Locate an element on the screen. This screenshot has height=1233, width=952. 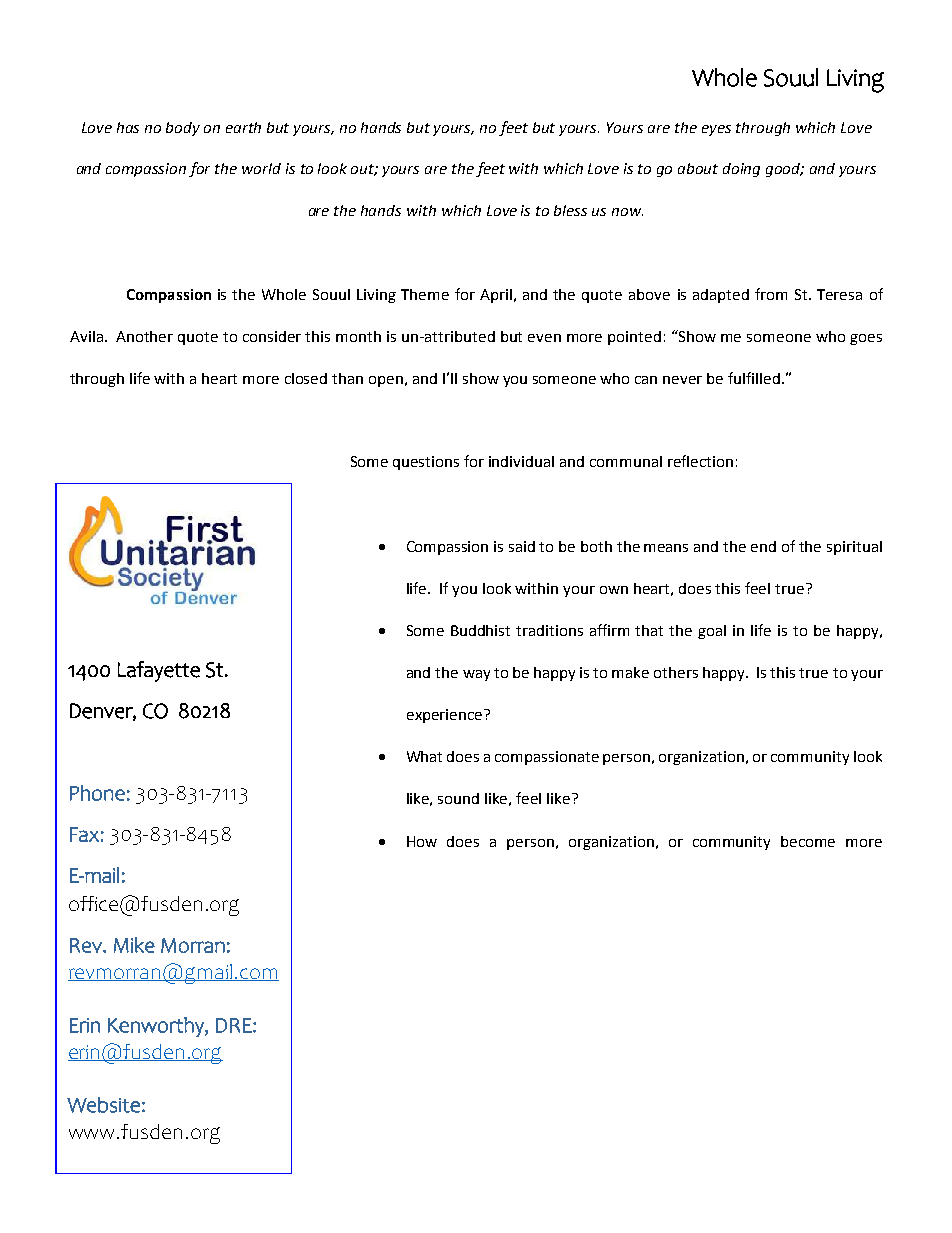
Website is located at coordinates (103, 1105).
